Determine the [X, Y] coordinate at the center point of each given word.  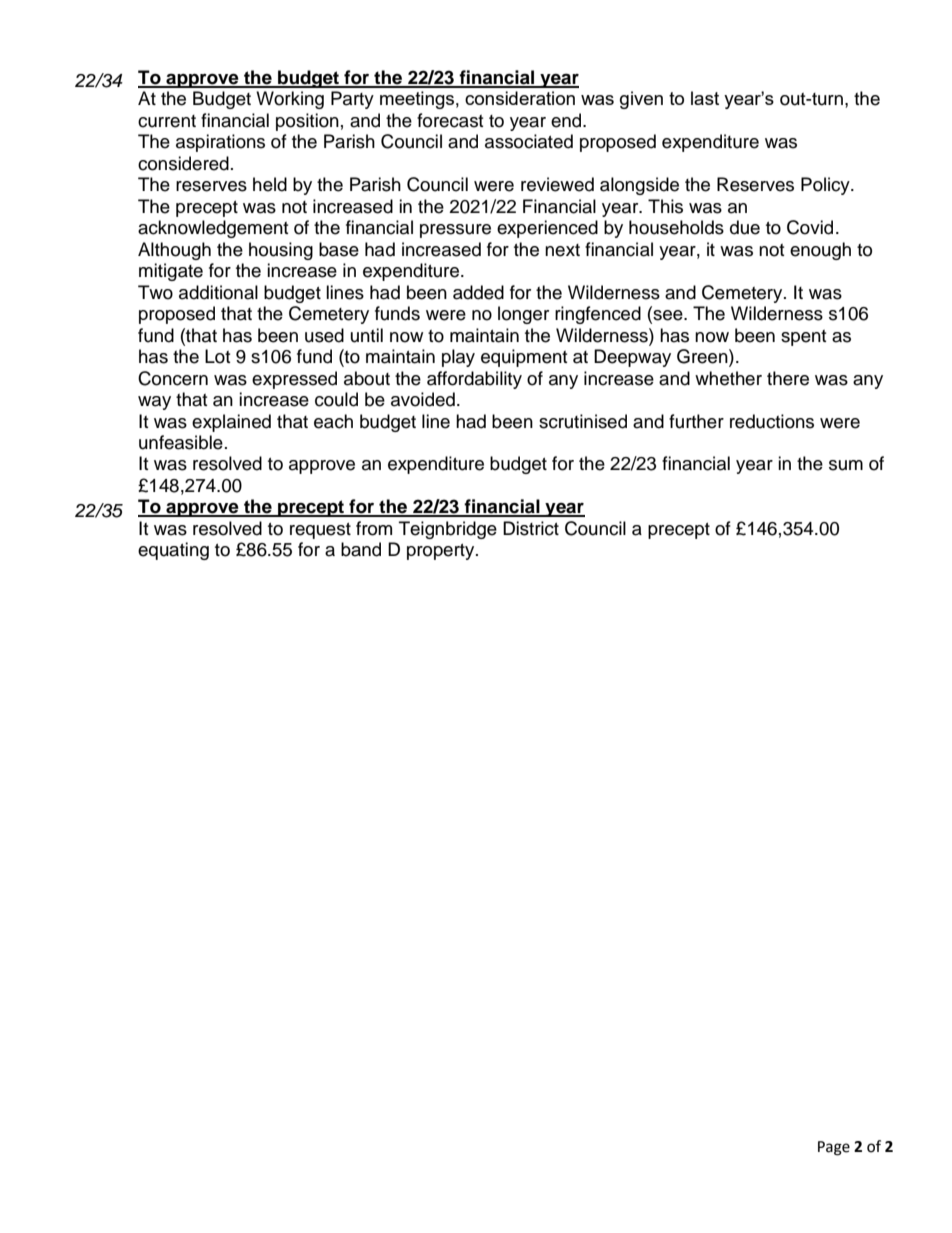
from [374, 528]
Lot [217, 356]
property [442, 552]
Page [834, 1148]
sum [846, 465]
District [531, 528]
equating [173, 551]
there [788, 378]
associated [529, 141]
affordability [474, 380]
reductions [772, 421]
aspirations [220, 143]
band [361, 549]
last [705, 98]
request [320, 531]
